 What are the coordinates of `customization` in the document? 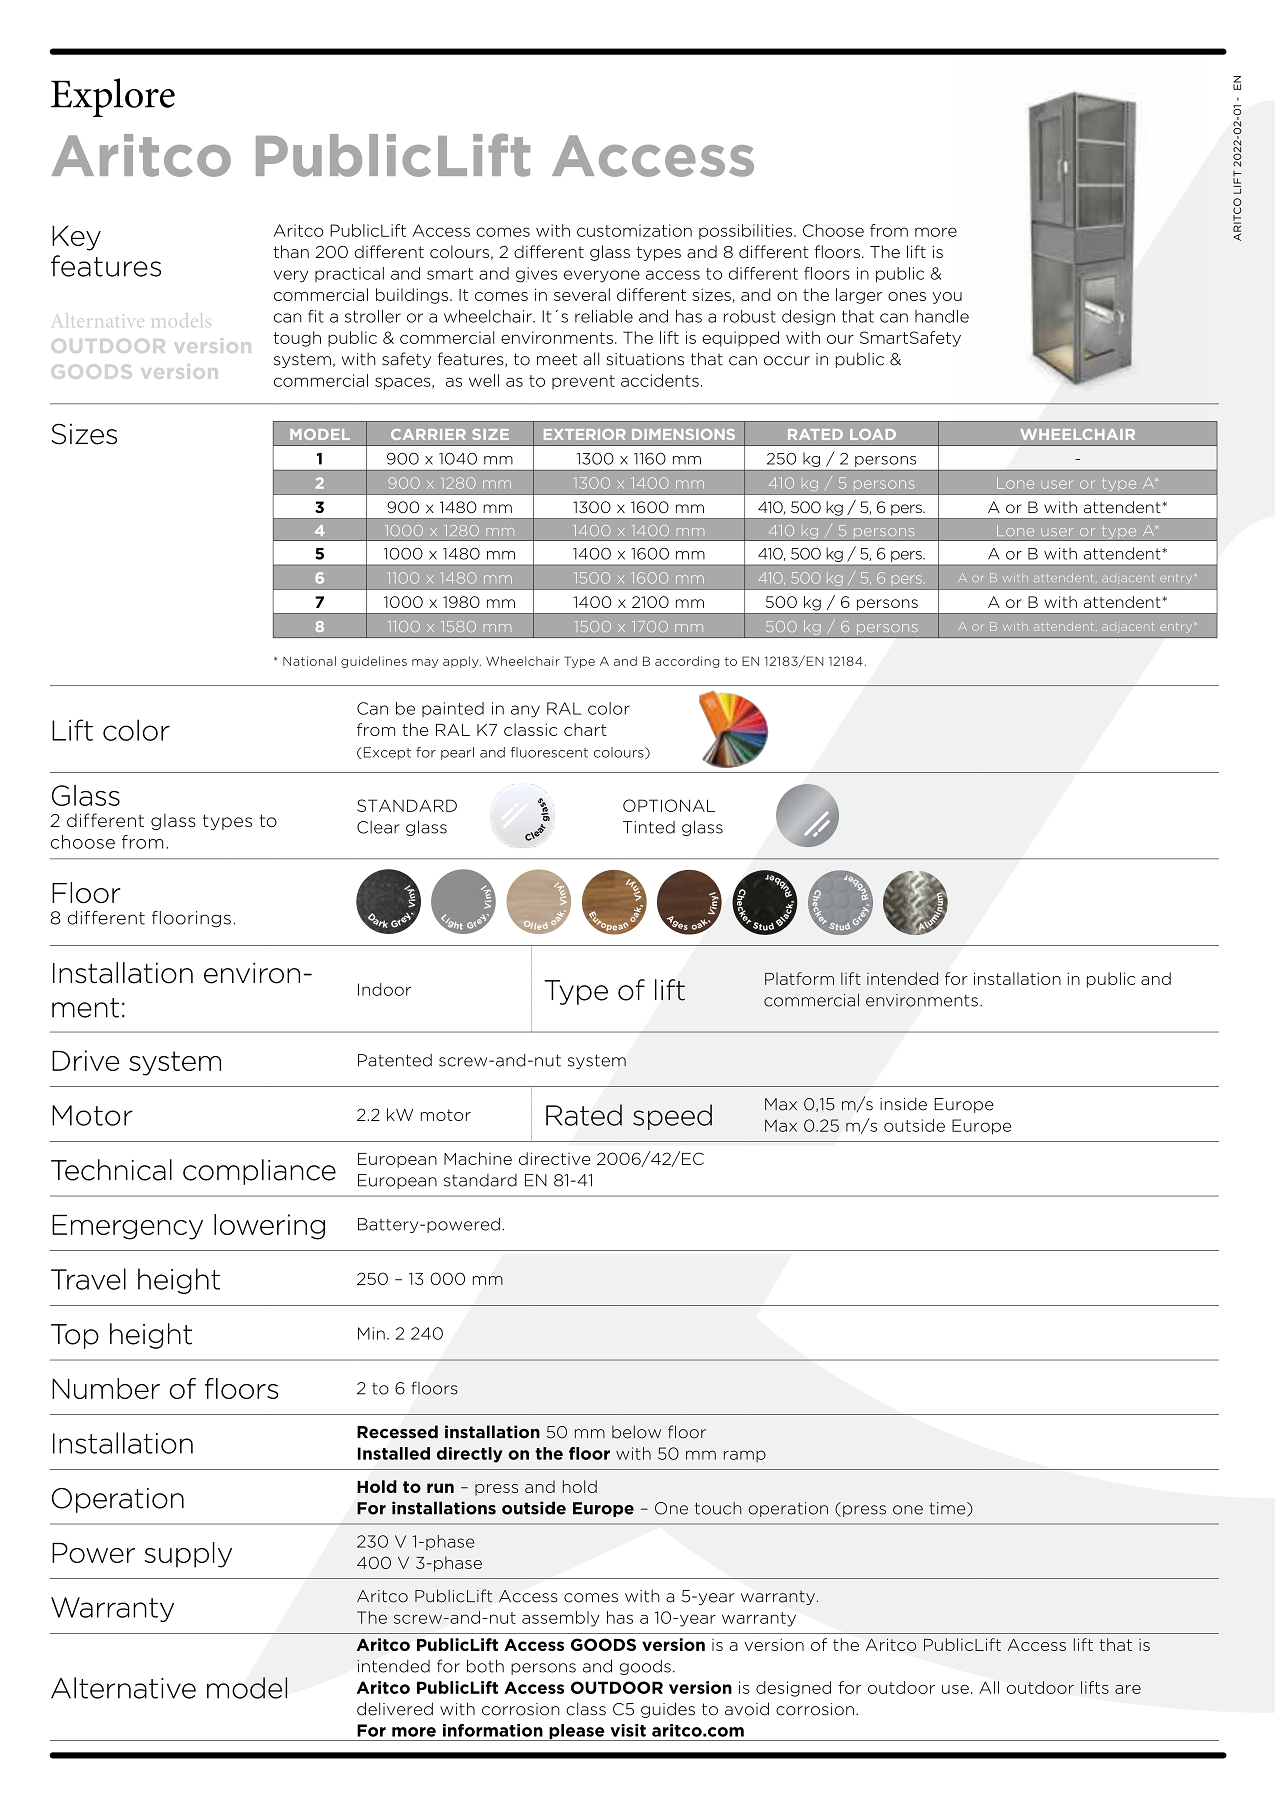 It's located at (634, 230).
